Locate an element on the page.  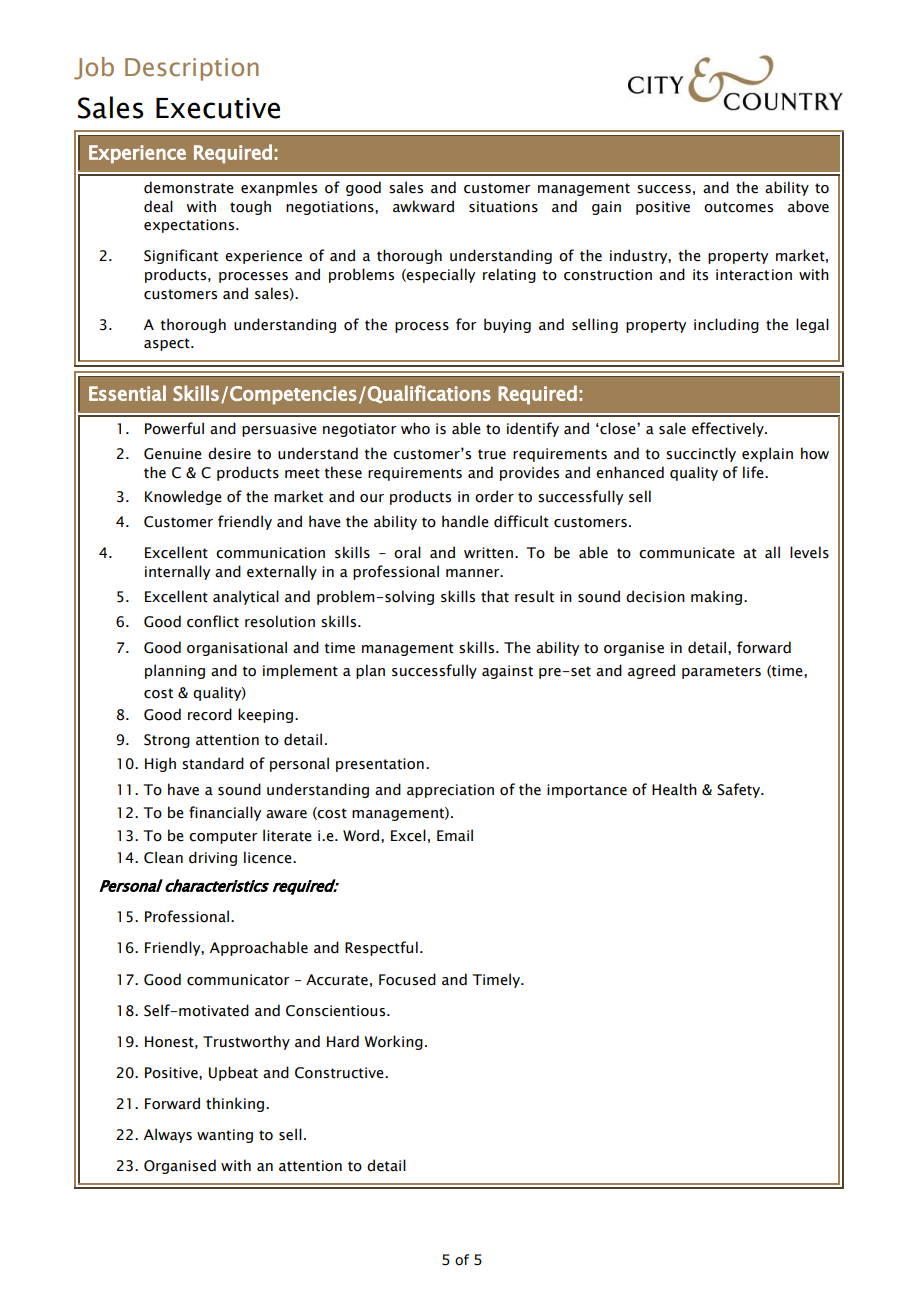
making is located at coordinates (718, 597).
